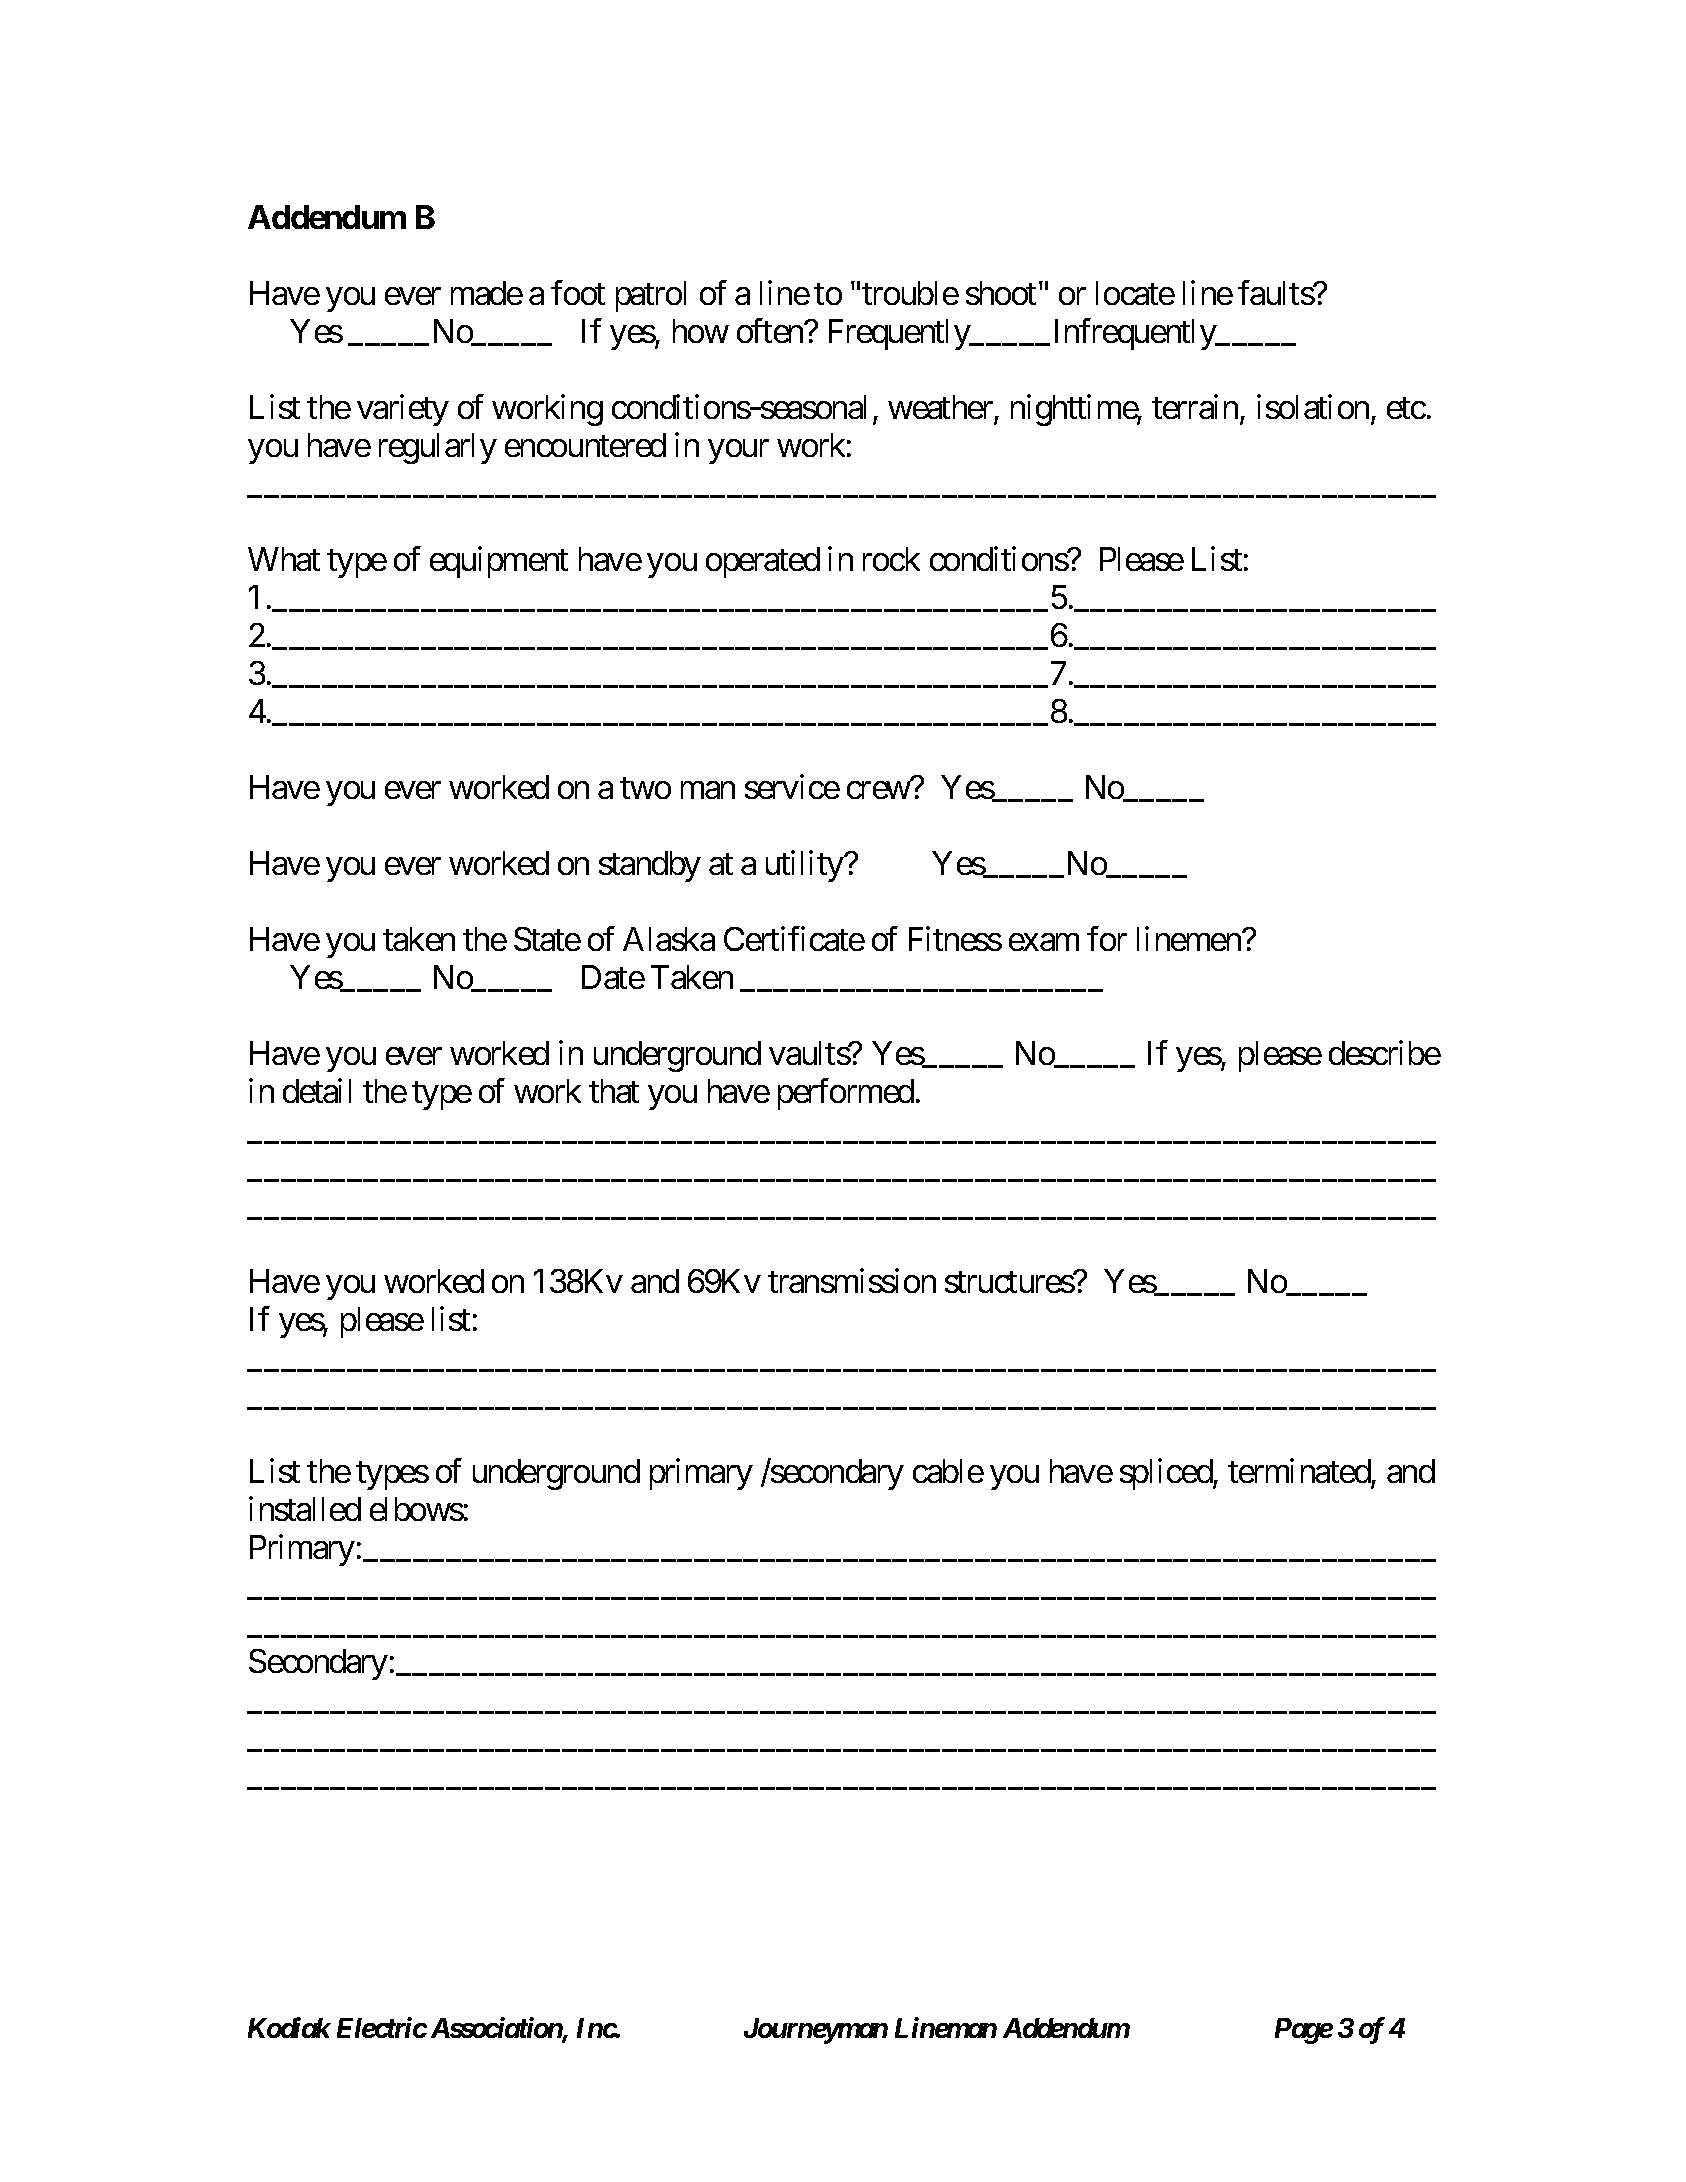 This page has width=1686, height=2182. What do you see at coordinates (805, 866) in the page?
I see `utility` at bounding box center [805, 866].
